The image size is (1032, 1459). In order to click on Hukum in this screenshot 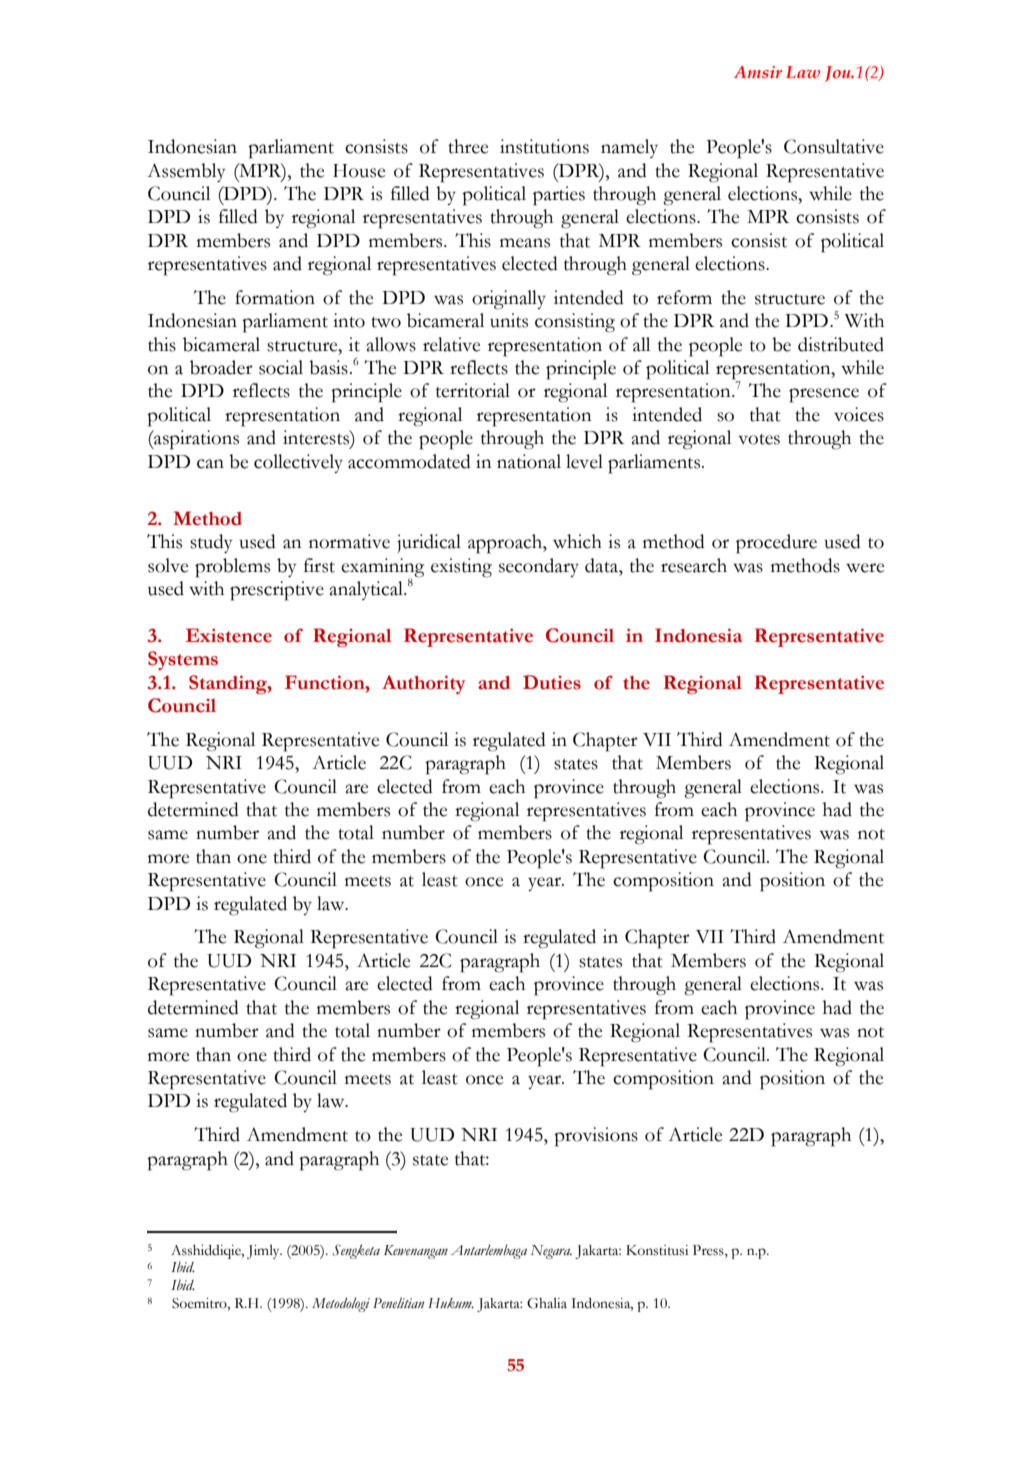, I will do `click(451, 1303)`.
